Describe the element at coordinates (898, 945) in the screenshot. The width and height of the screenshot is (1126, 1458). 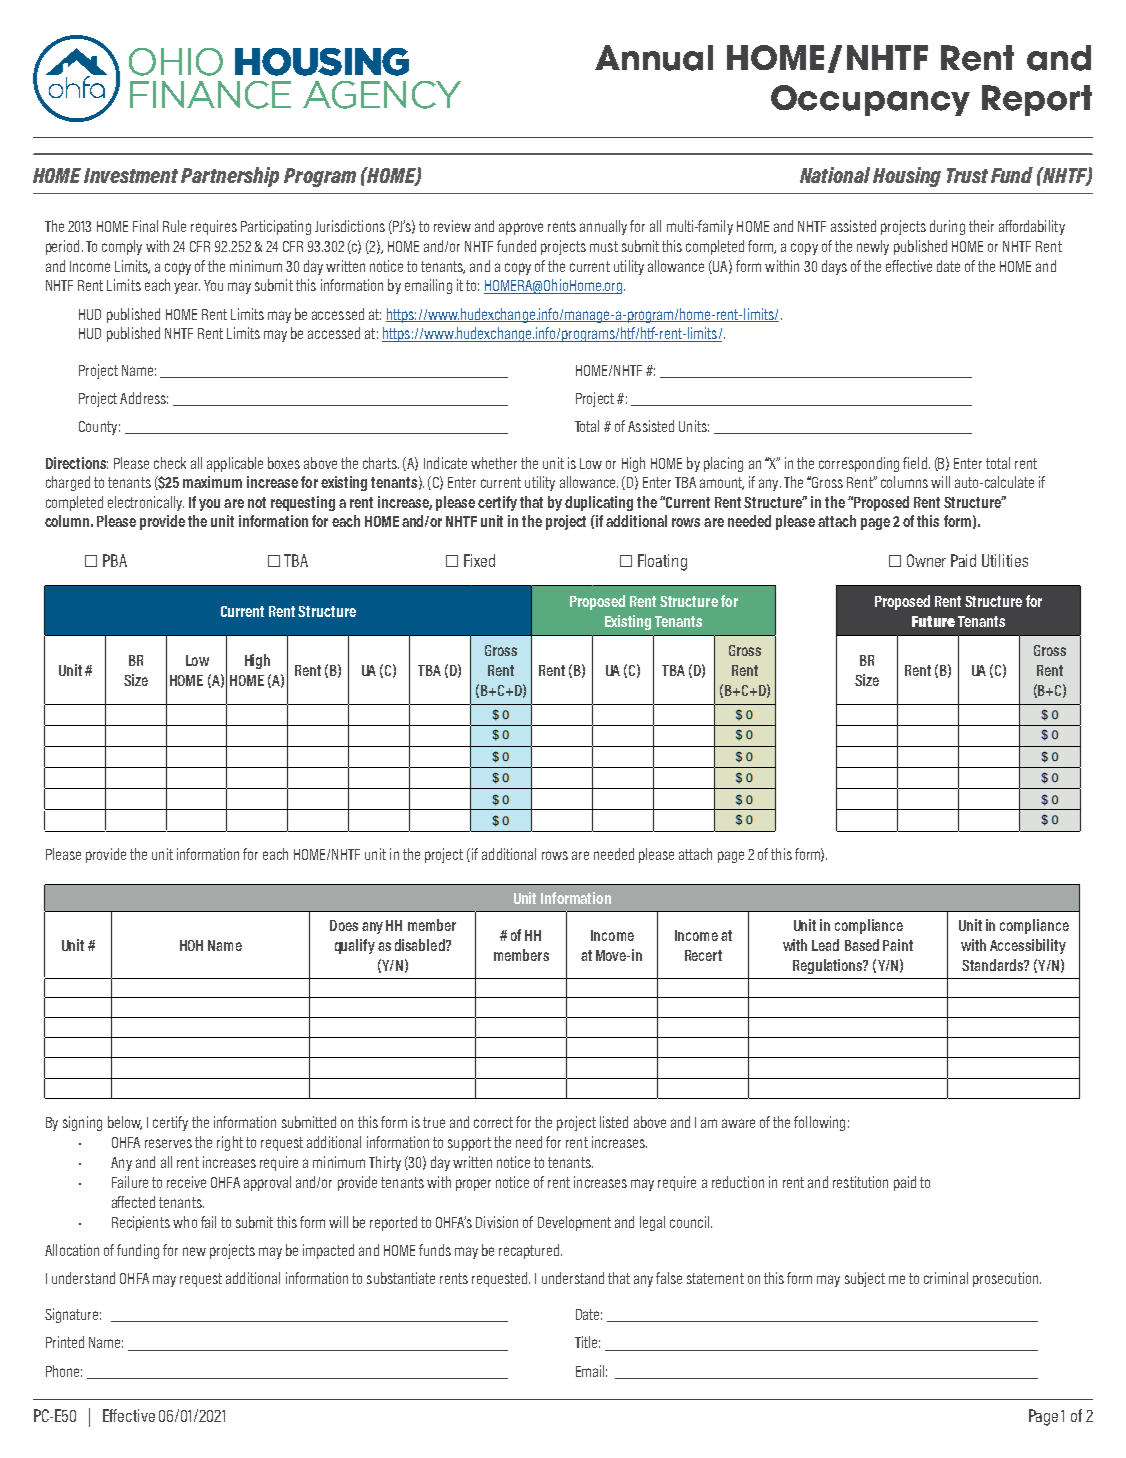
I see `Paint` at that location.
